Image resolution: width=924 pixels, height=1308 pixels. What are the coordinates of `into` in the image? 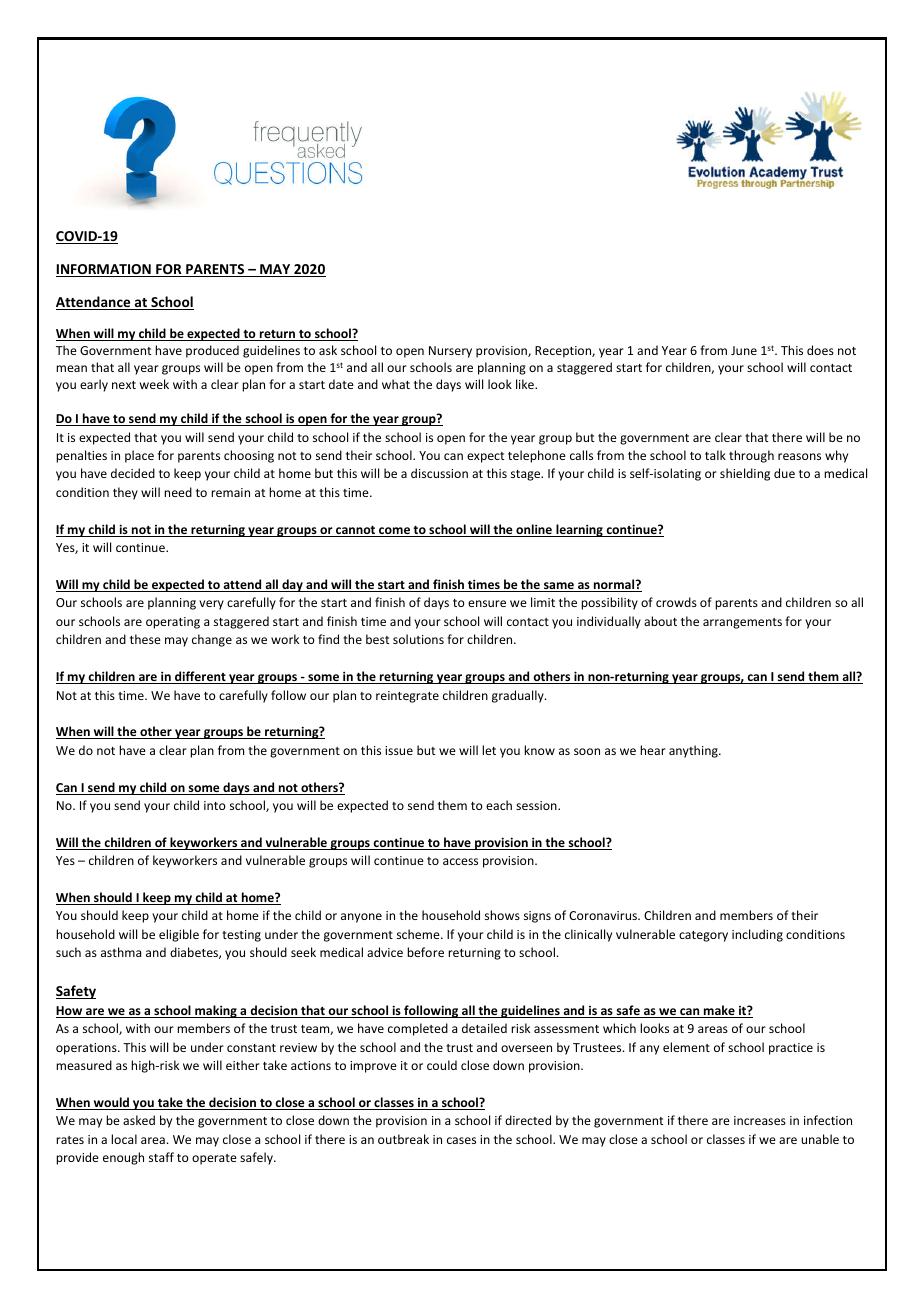 It's located at (215, 805).
